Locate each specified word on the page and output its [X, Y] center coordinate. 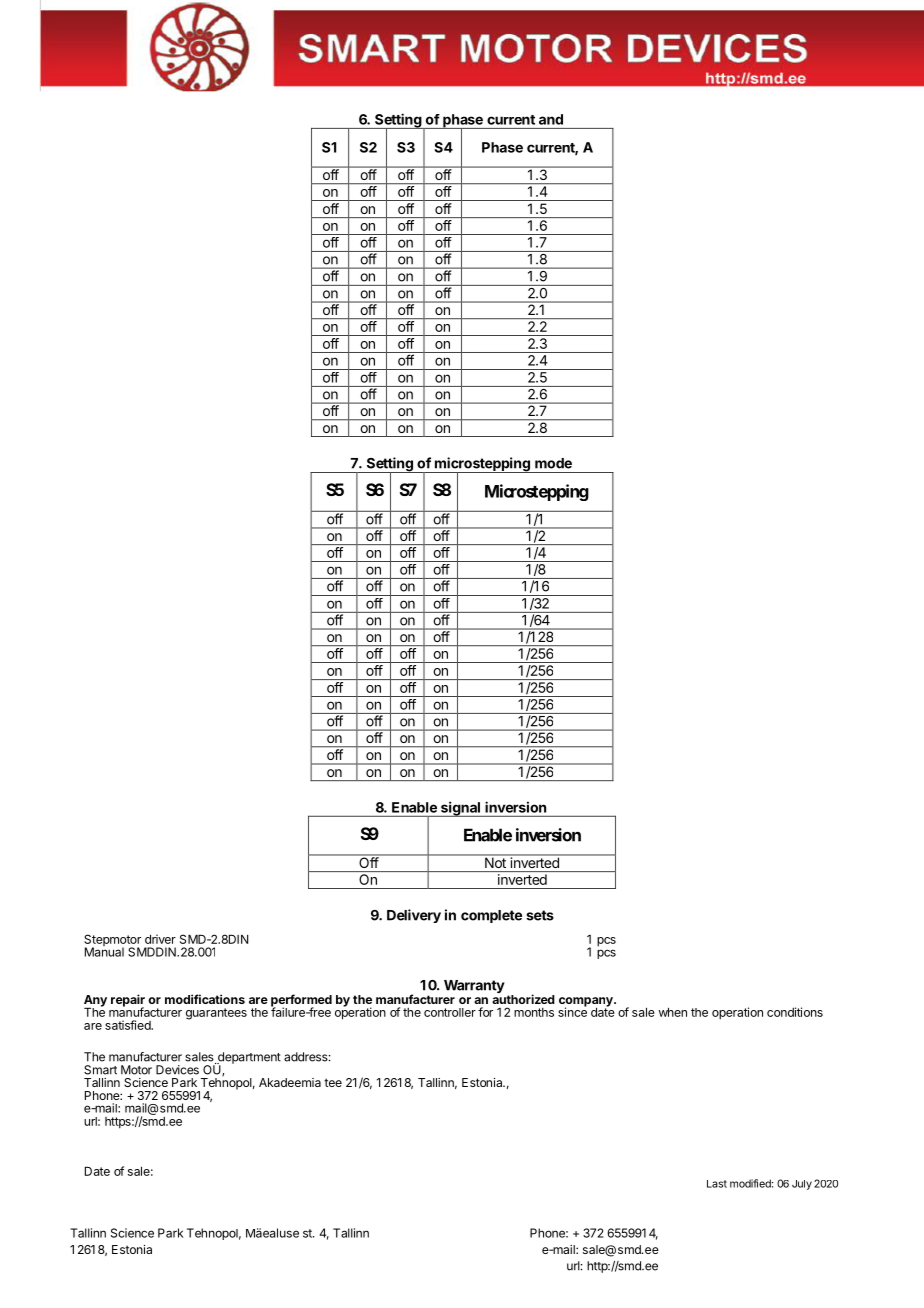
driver [160, 939]
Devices [177, 1070]
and [551, 119]
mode [553, 463]
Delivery [414, 916]
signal [460, 809]
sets [540, 915]
